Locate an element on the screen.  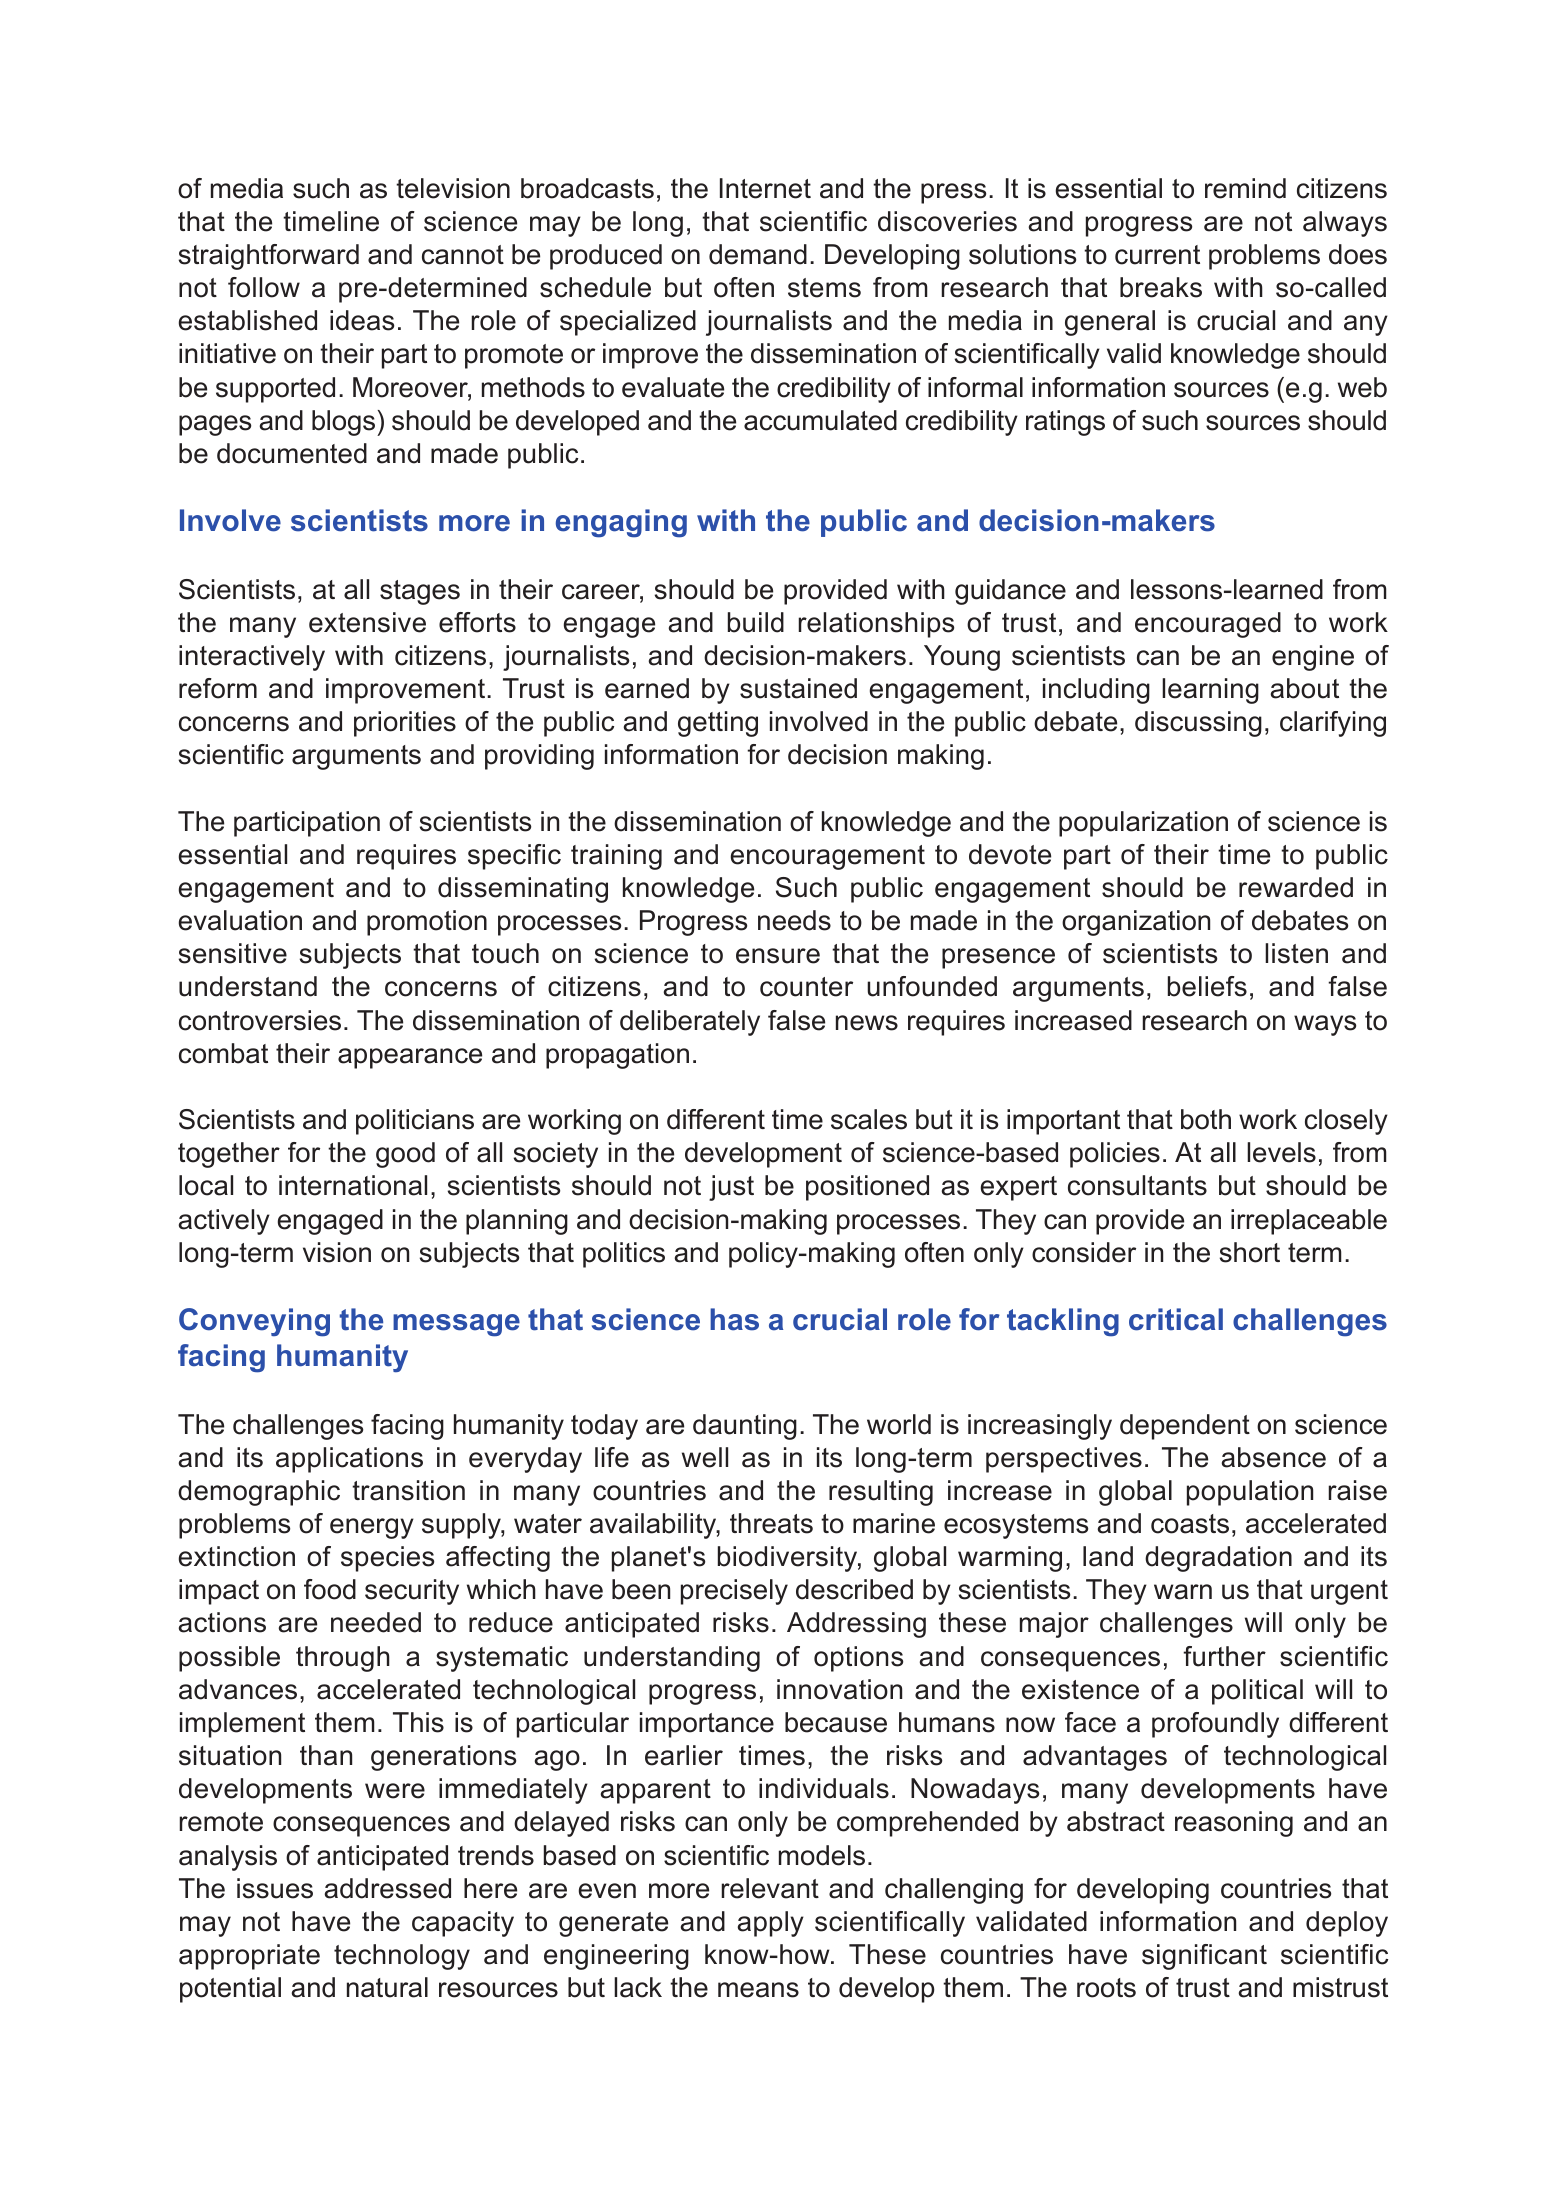
appearance is located at coordinates (410, 1058).
